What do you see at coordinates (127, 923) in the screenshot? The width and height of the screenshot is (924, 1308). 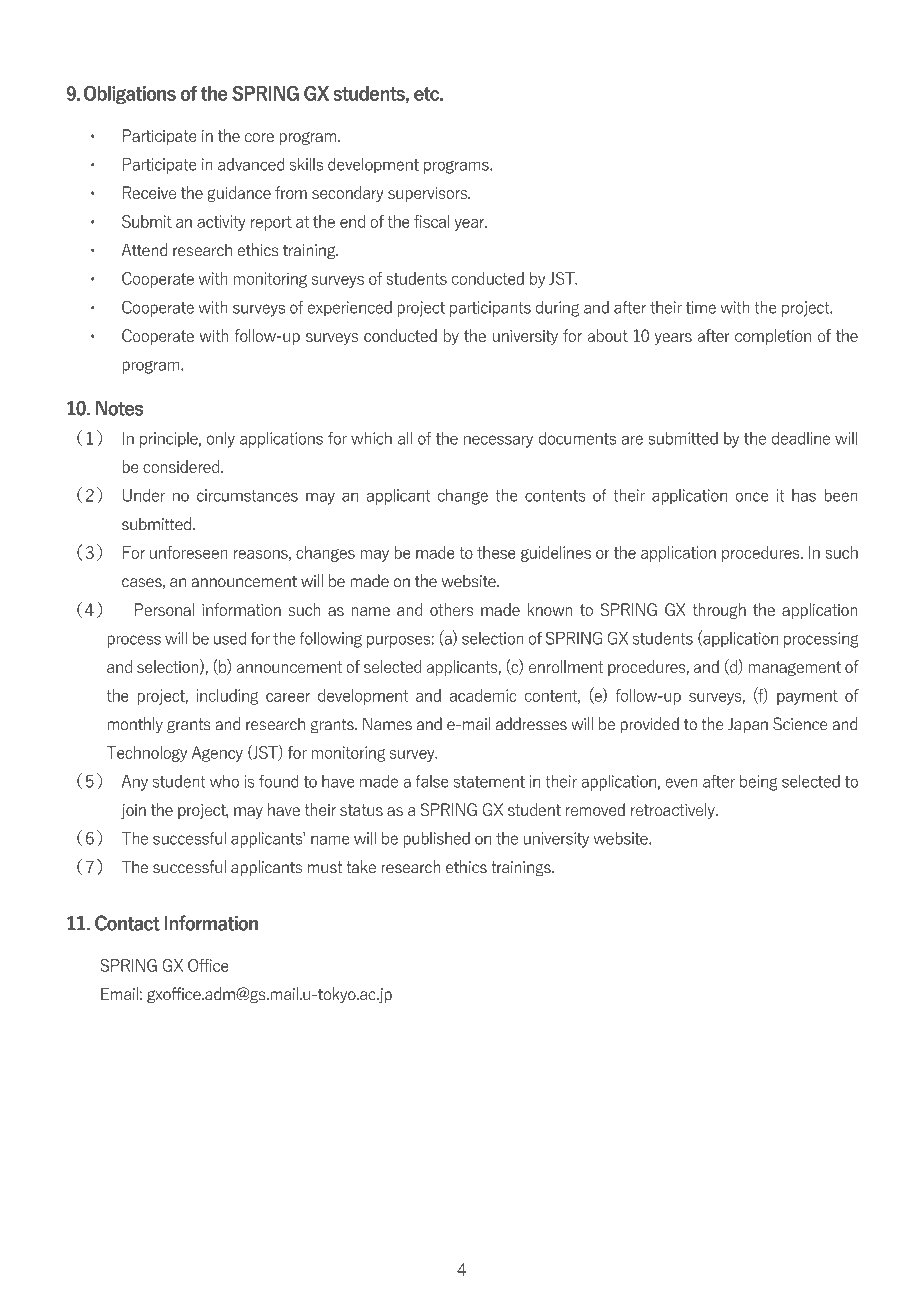 I see `Contact` at bounding box center [127, 923].
